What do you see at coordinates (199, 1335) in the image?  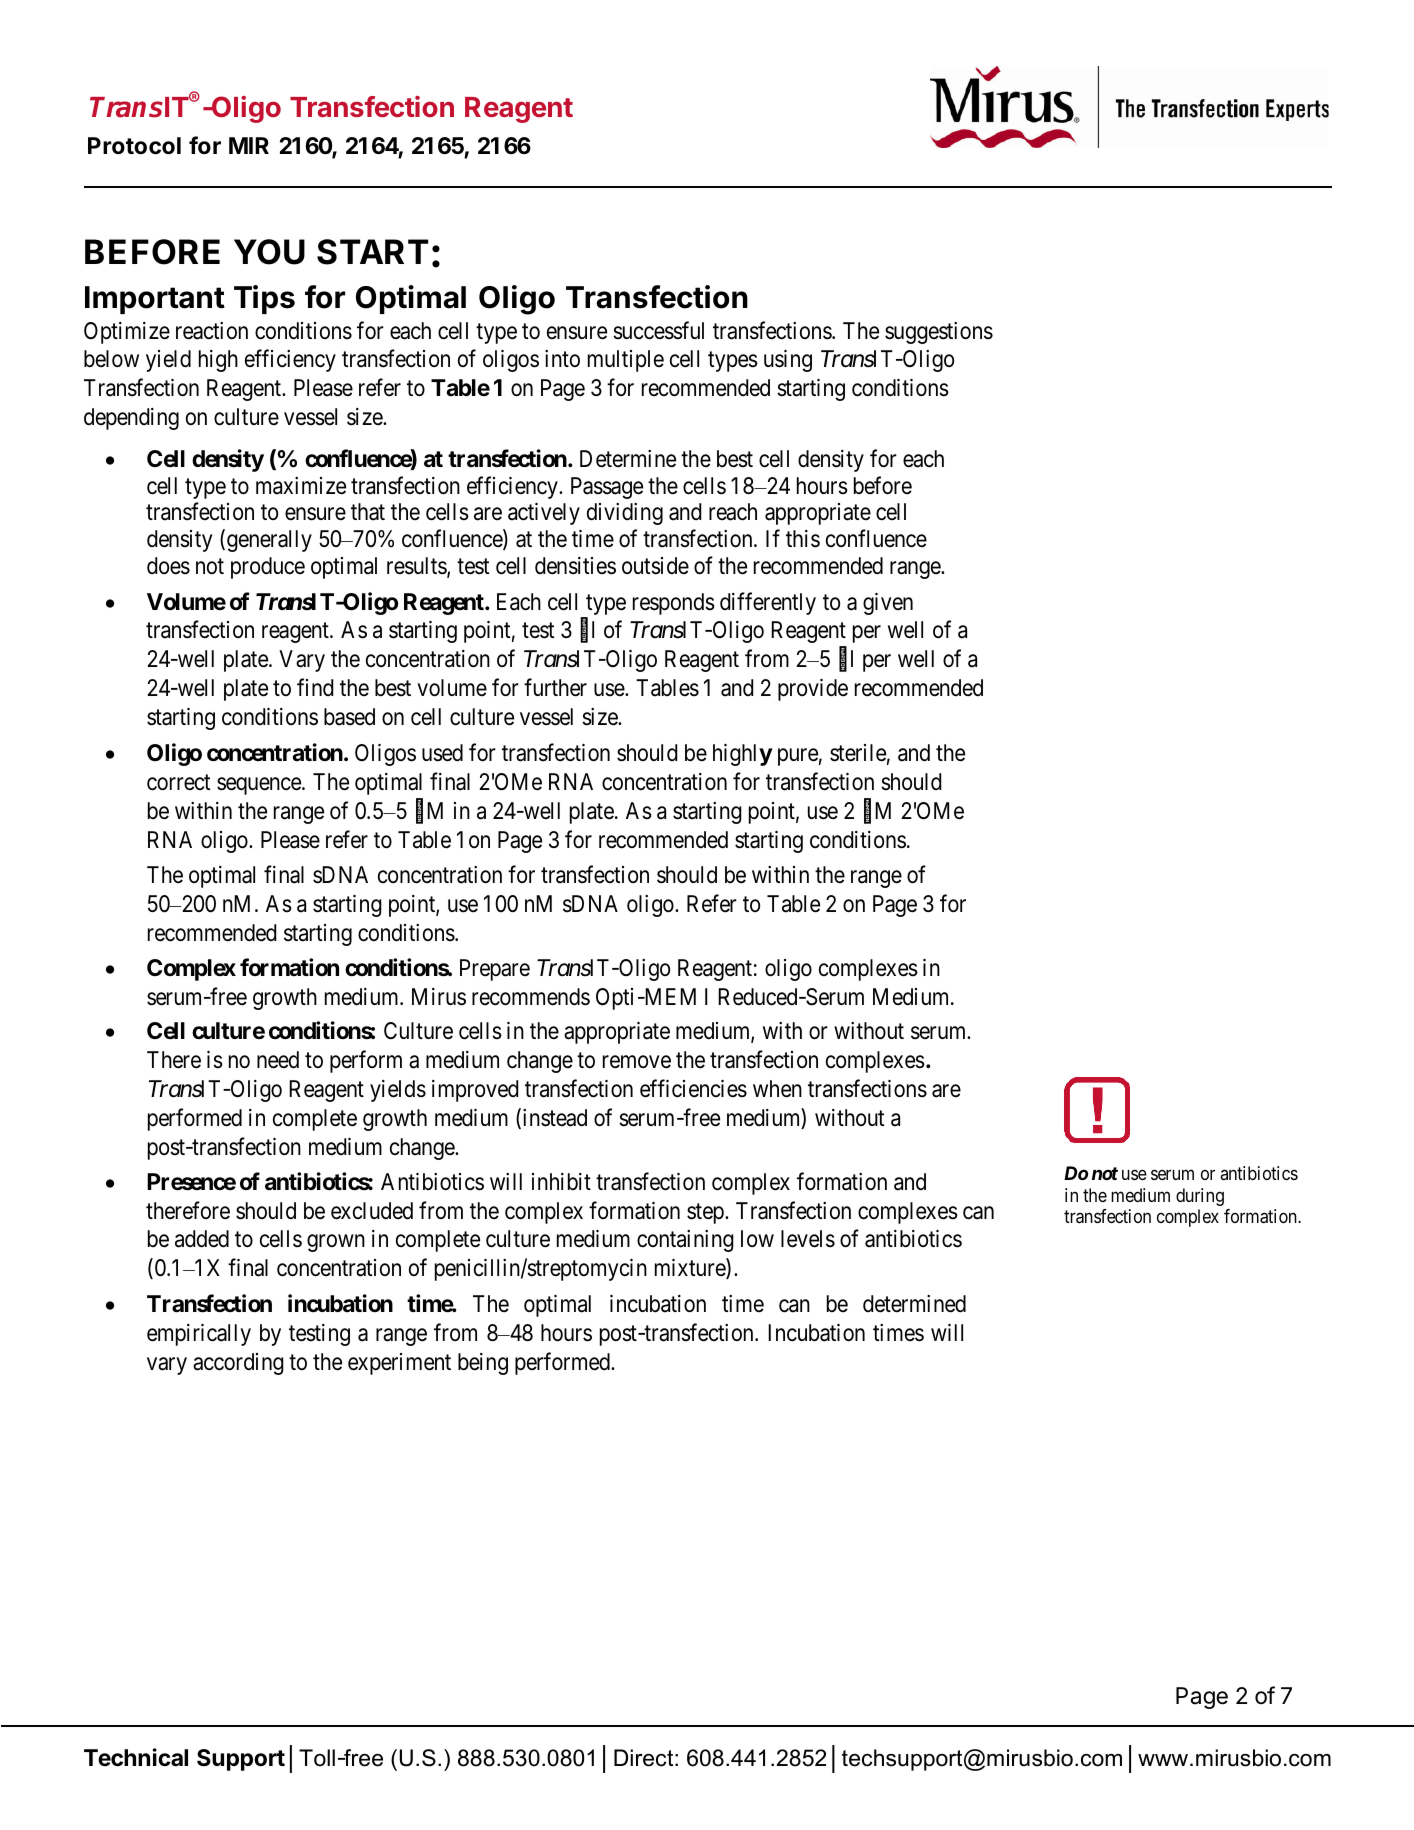 I see `empirically` at bounding box center [199, 1335].
